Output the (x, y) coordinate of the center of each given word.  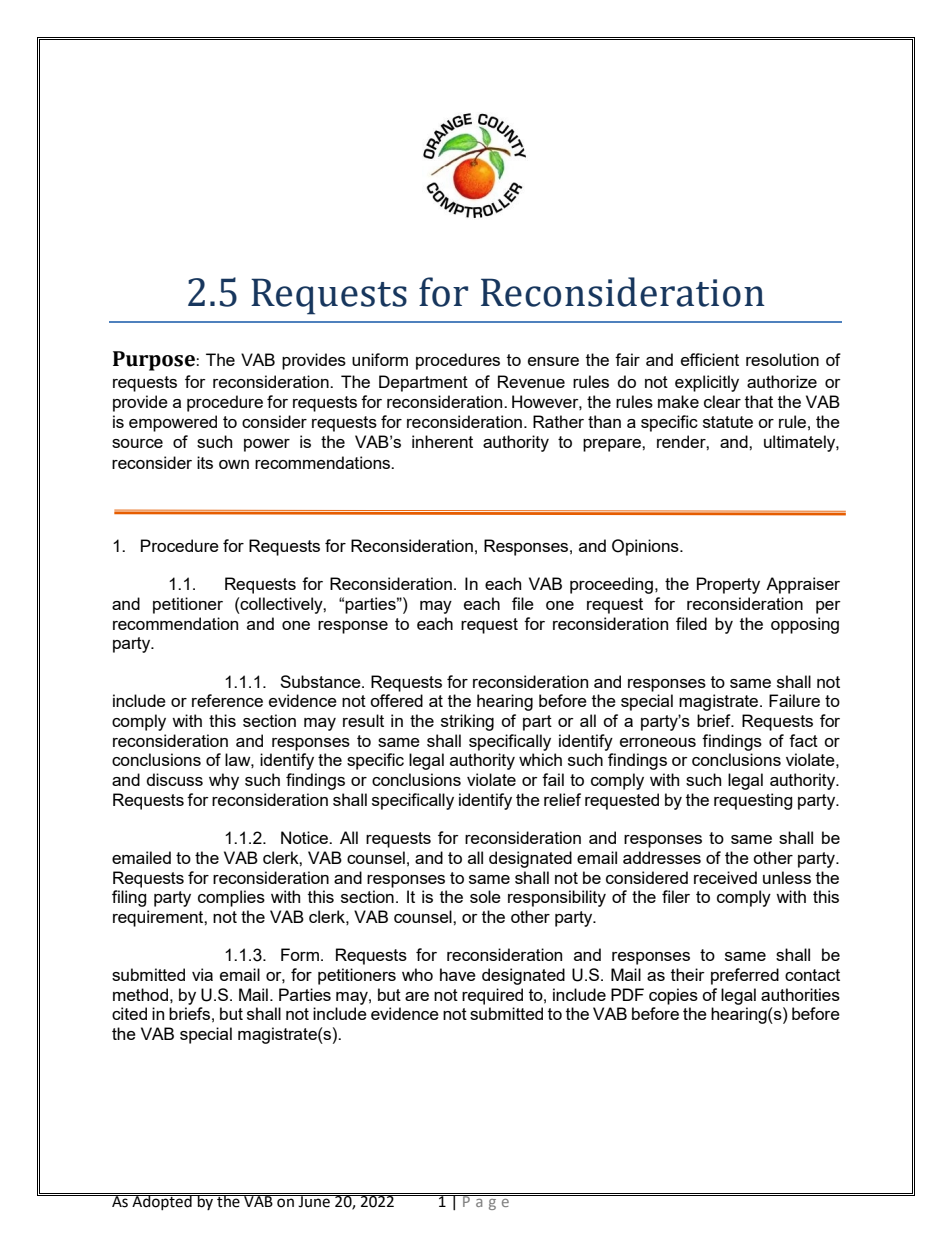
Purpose (154, 361)
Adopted (162, 1201)
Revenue (531, 381)
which (540, 759)
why (224, 781)
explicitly (707, 383)
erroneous (658, 742)
